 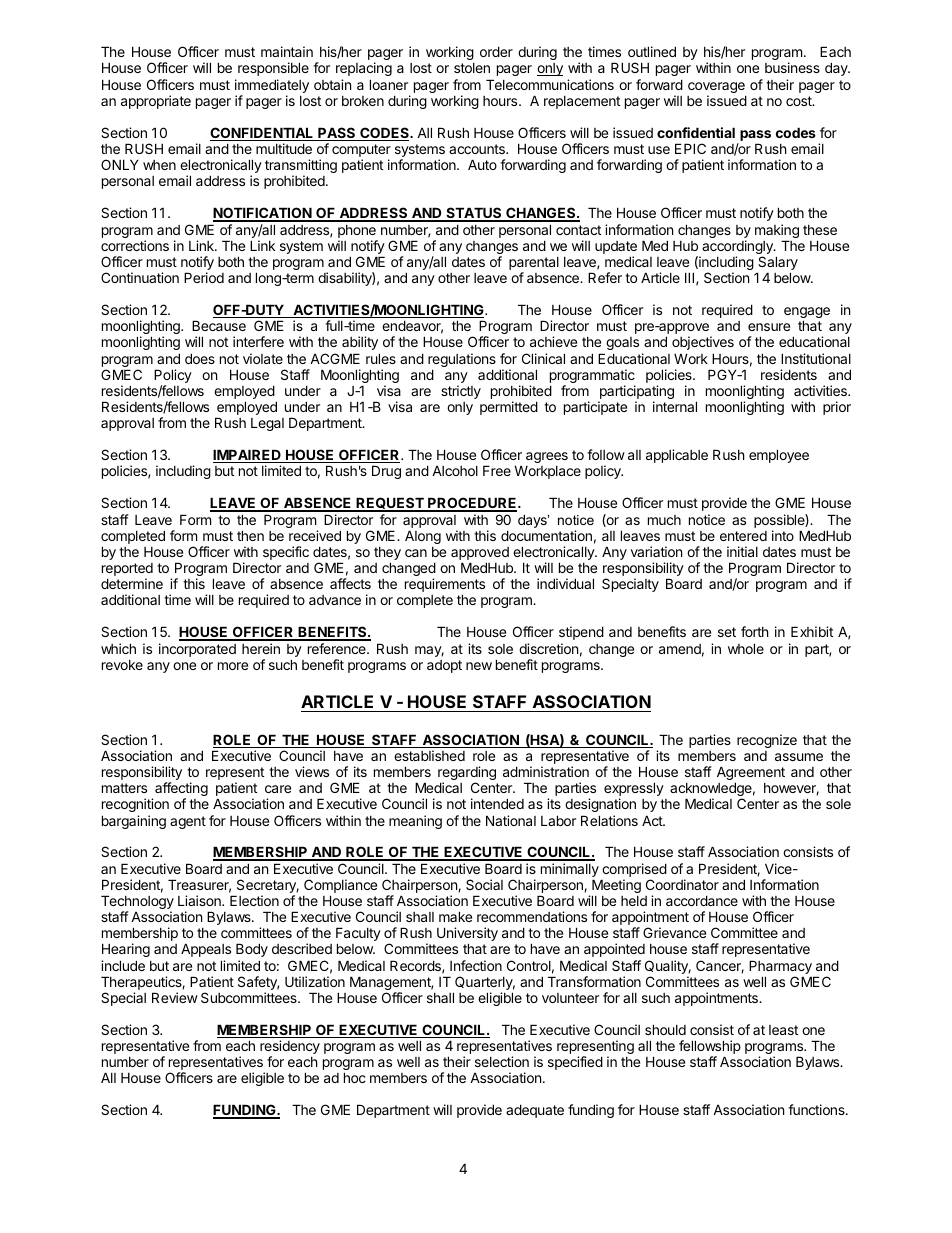 What do you see at coordinates (479, 666) in the screenshot?
I see `new` at bounding box center [479, 666].
